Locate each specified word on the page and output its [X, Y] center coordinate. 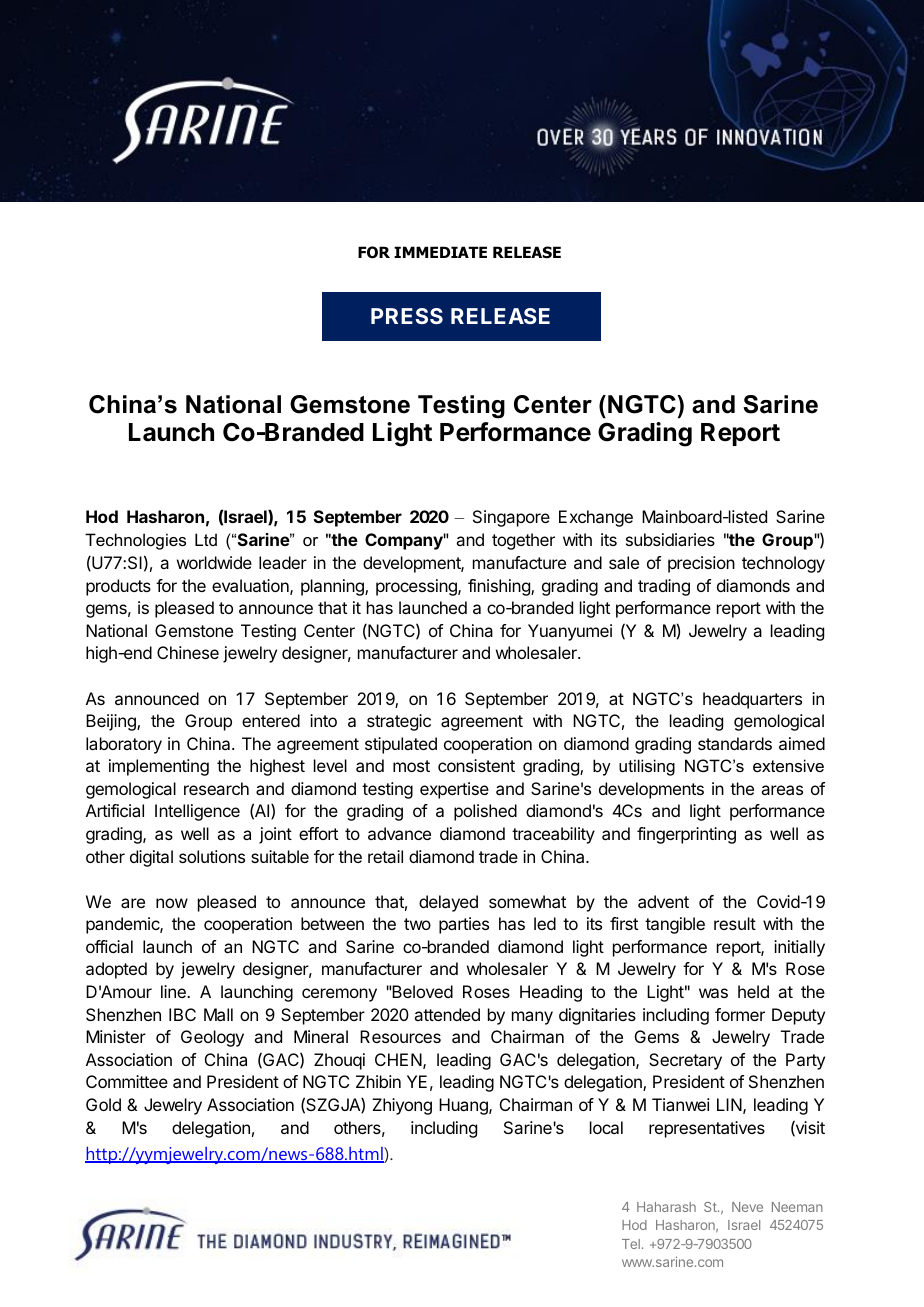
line [174, 991]
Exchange [596, 518]
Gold [103, 1104]
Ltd [206, 539]
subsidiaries [670, 539]
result [735, 923]
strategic [399, 722]
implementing [159, 767]
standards [735, 743]
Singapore [511, 518]
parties [464, 925]
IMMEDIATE [440, 252]
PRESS [407, 316]
